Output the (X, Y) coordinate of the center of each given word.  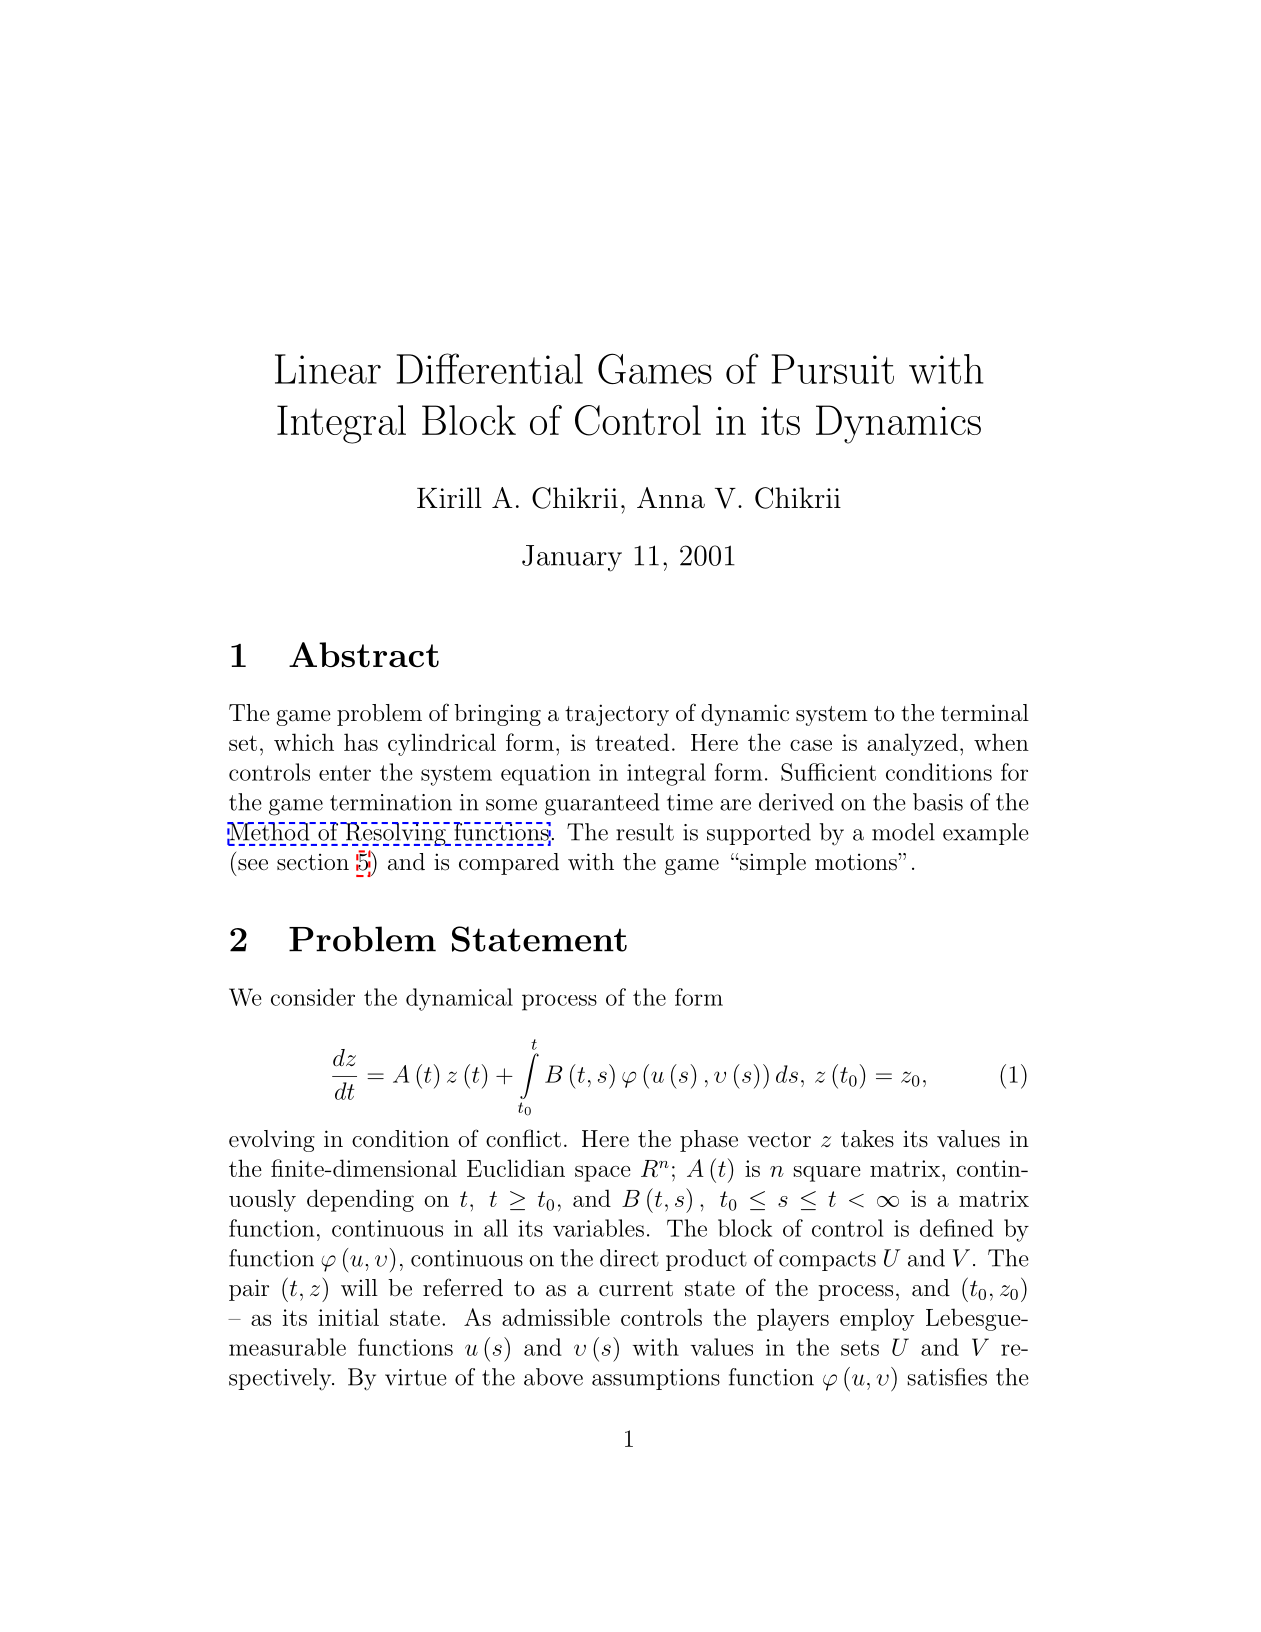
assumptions (656, 1379)
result (645, 832)
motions (857, 862)
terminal (985, 712)
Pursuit (833, 369)
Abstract (364, 655)
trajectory (617, 715)
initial (348, 1317)
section (313, 862)
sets (860, 1348)
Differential (490, 368)
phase (709, 1141)
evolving (272, 1141)
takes (867, 1139)
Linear (328, 369)
